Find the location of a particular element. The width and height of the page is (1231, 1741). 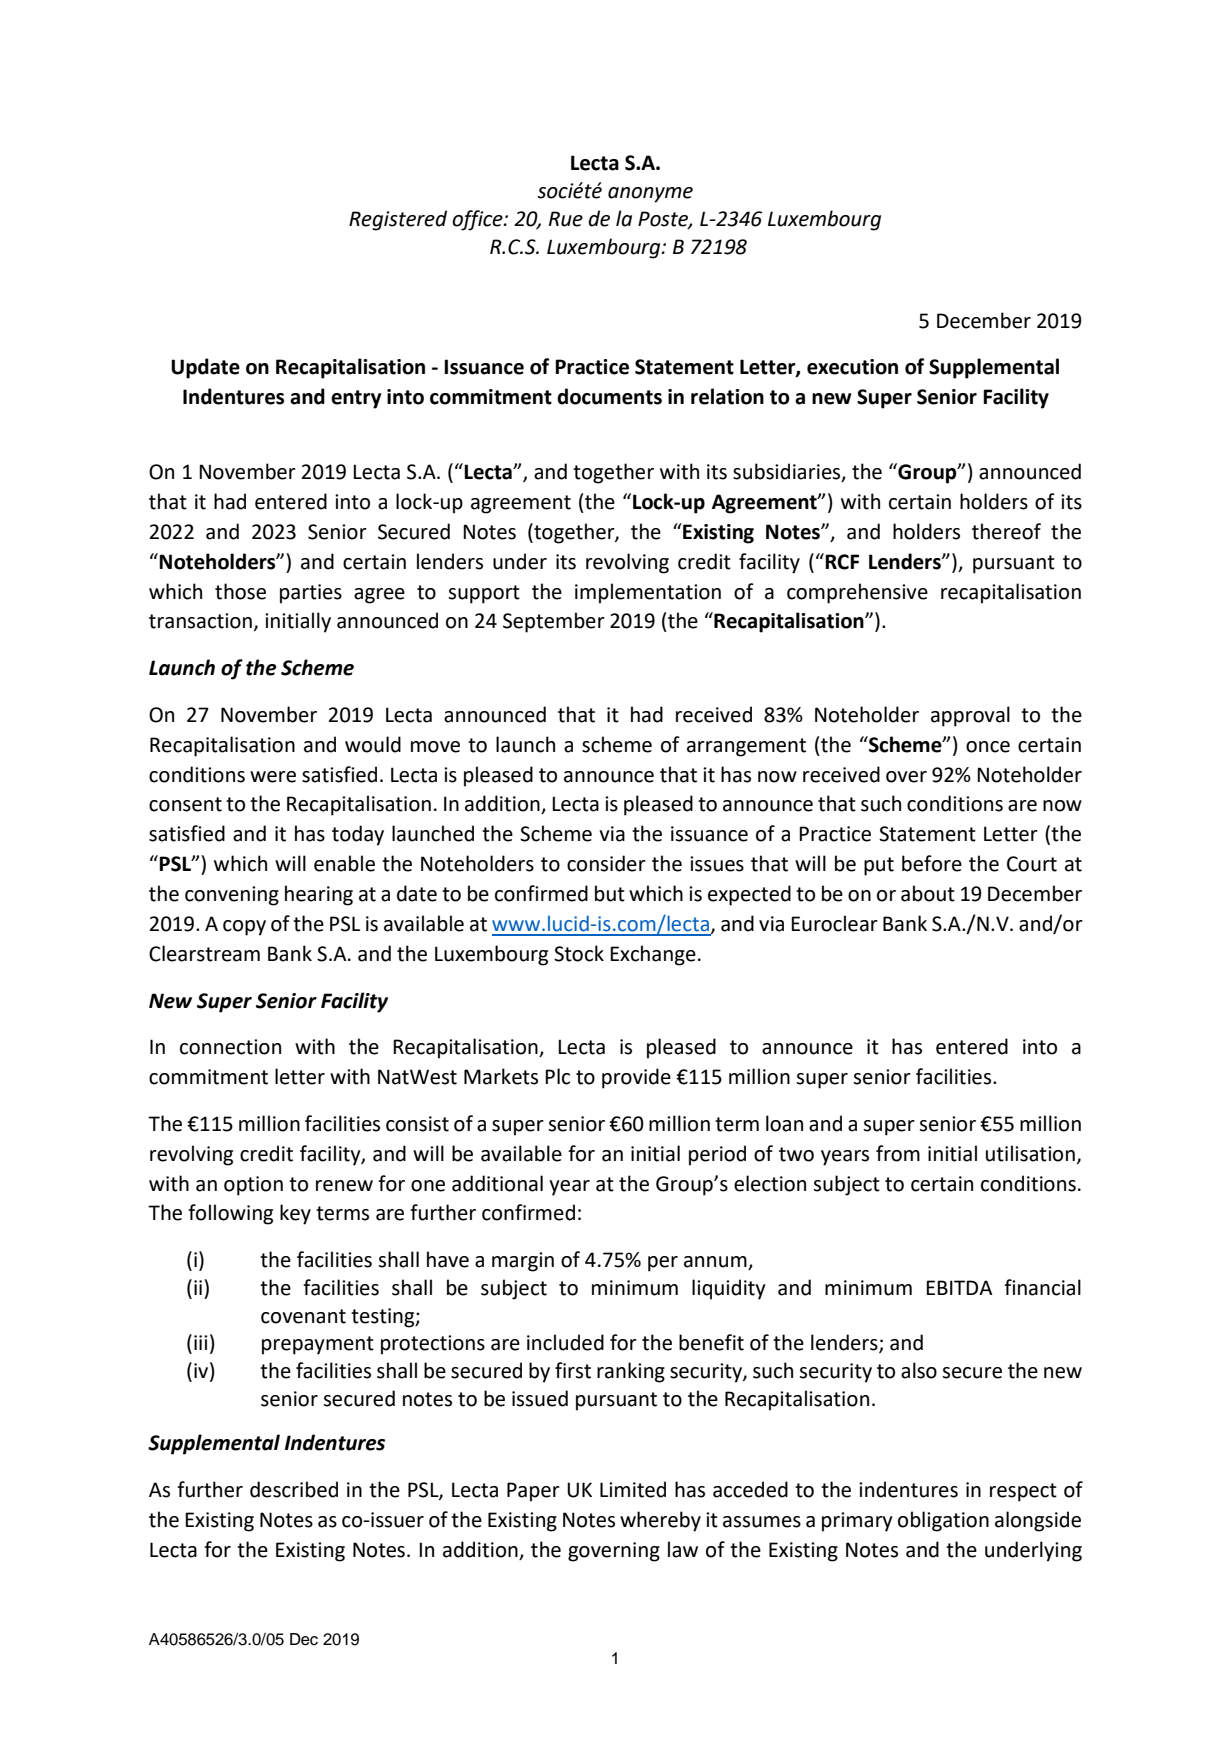

obligation is located at coordinates (943, 1521).
